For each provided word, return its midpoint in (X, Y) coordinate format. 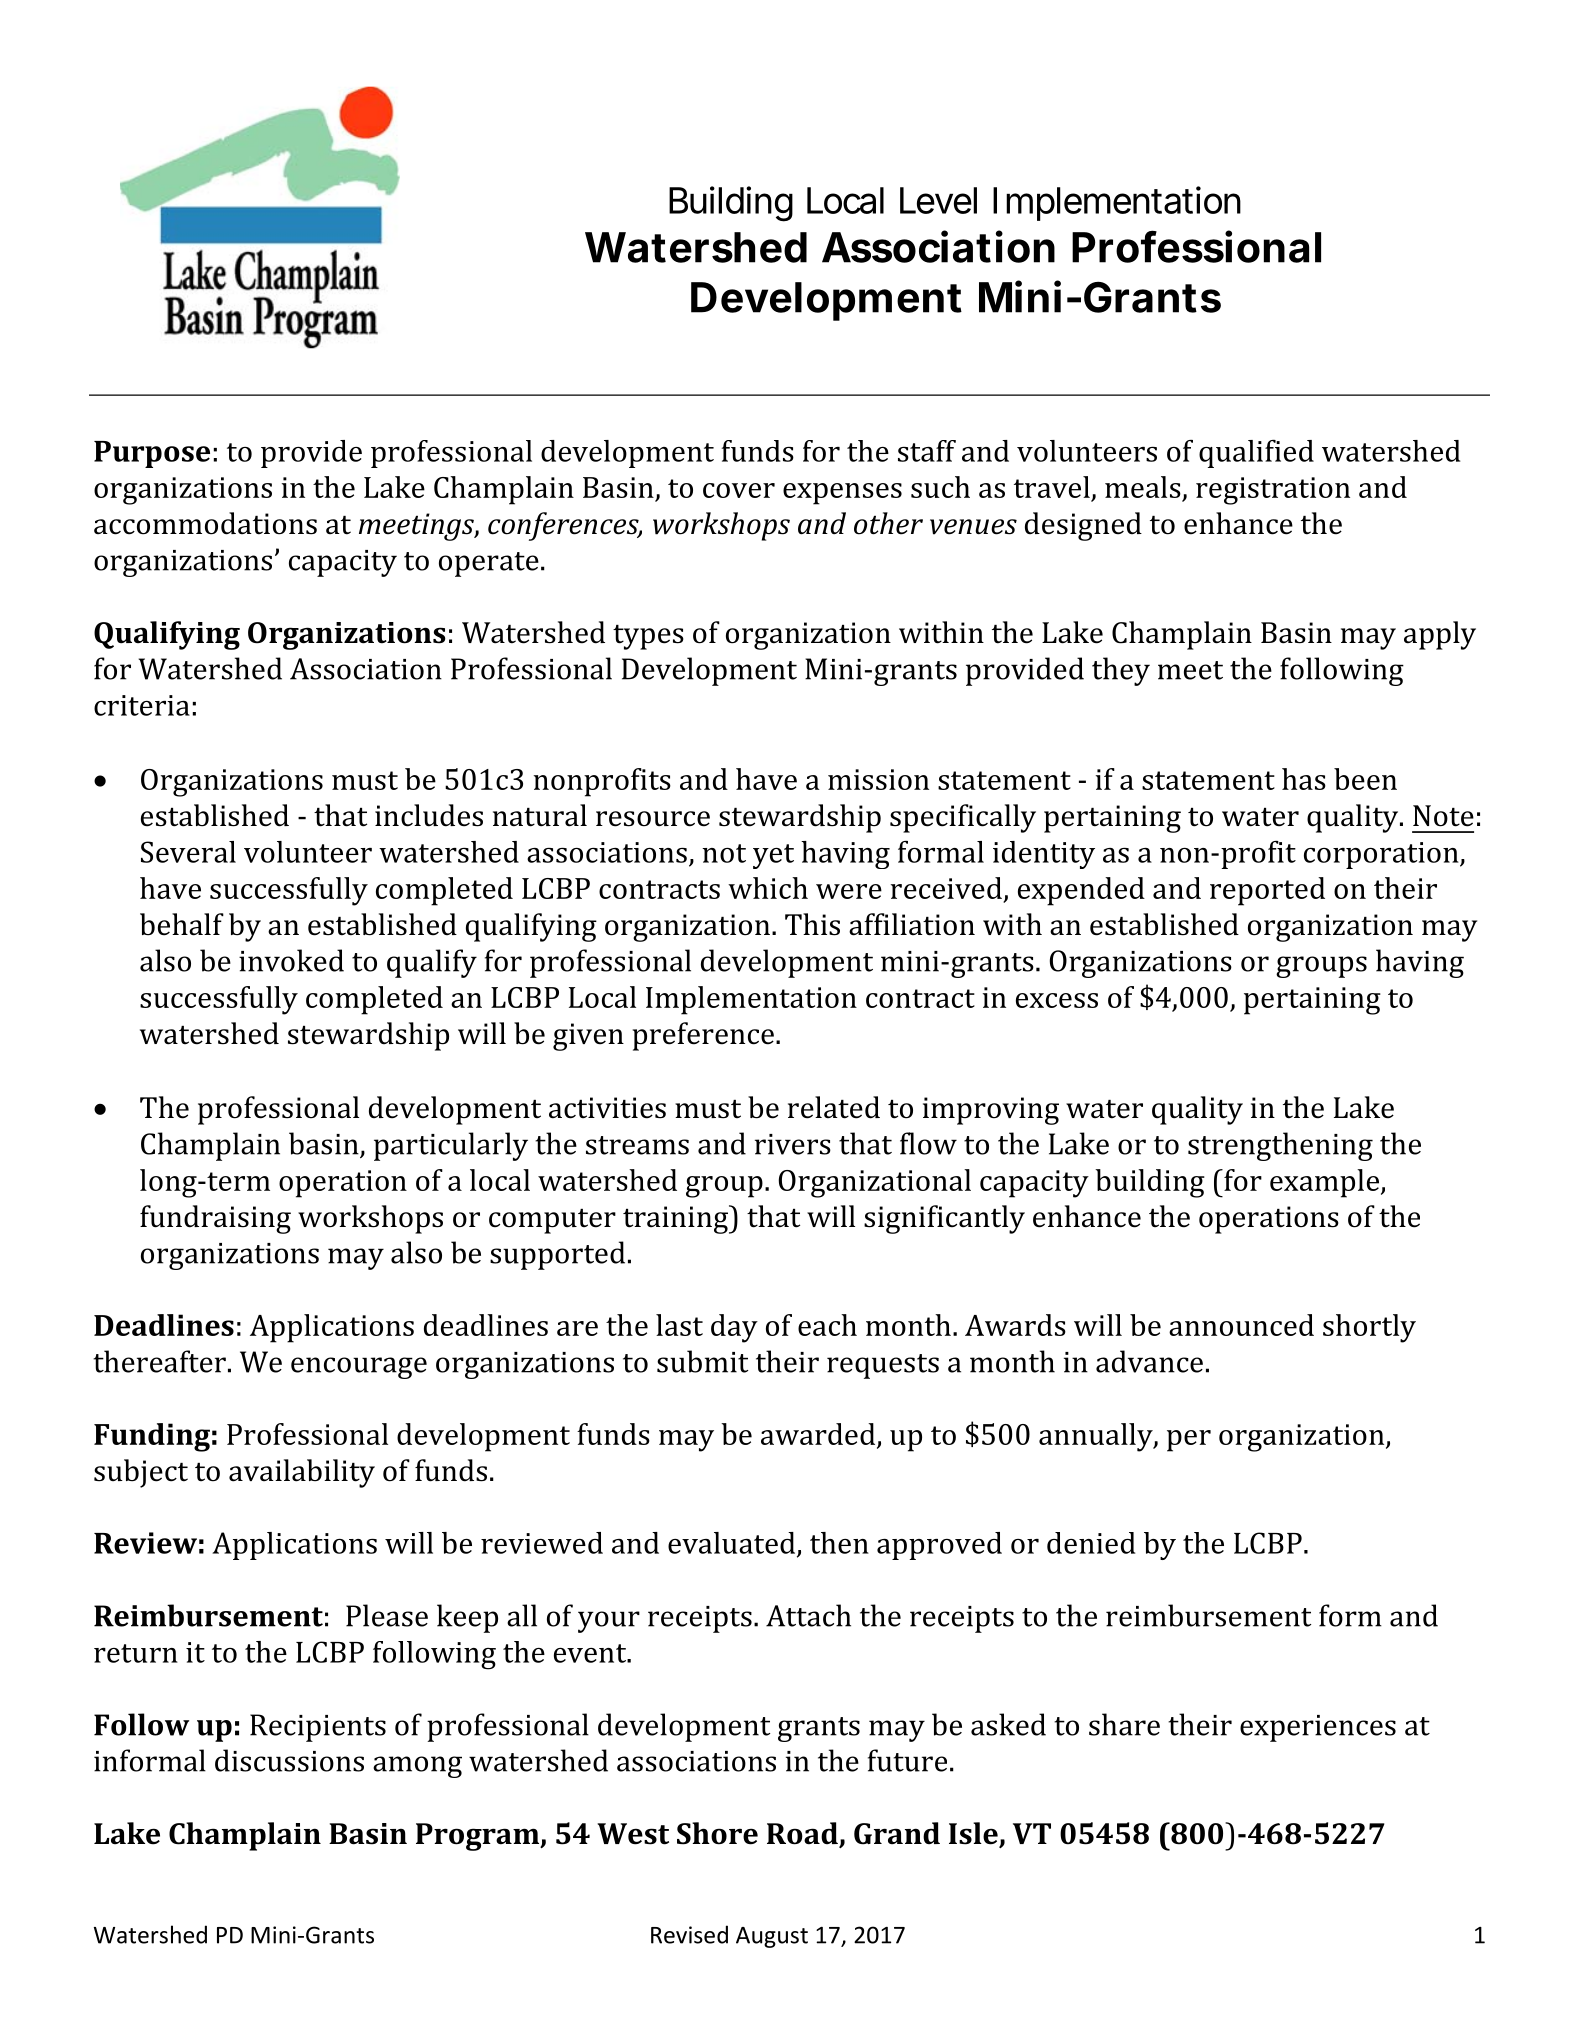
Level (938, 200)
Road (803, 1834)
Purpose (152, 454)
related (834, 1107)
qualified (1256, 454)
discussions (289, 1760)
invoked (291, 960)
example (1324, 1183)
